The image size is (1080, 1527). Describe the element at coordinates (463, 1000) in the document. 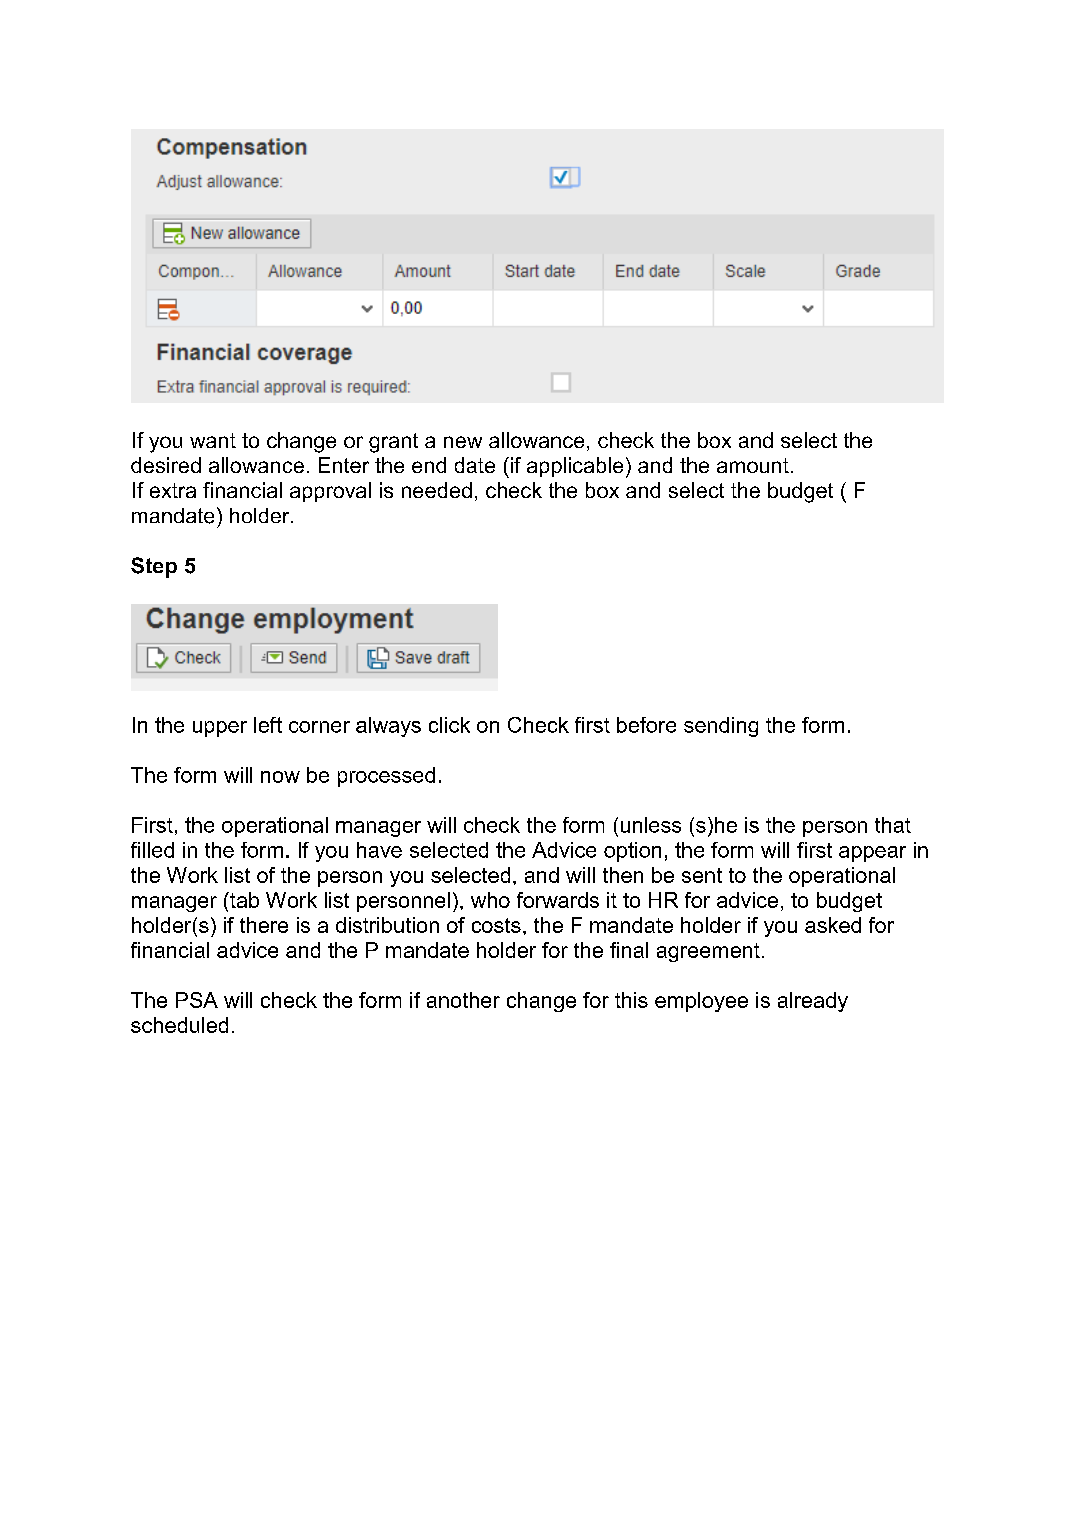

I see `another` at that location.
